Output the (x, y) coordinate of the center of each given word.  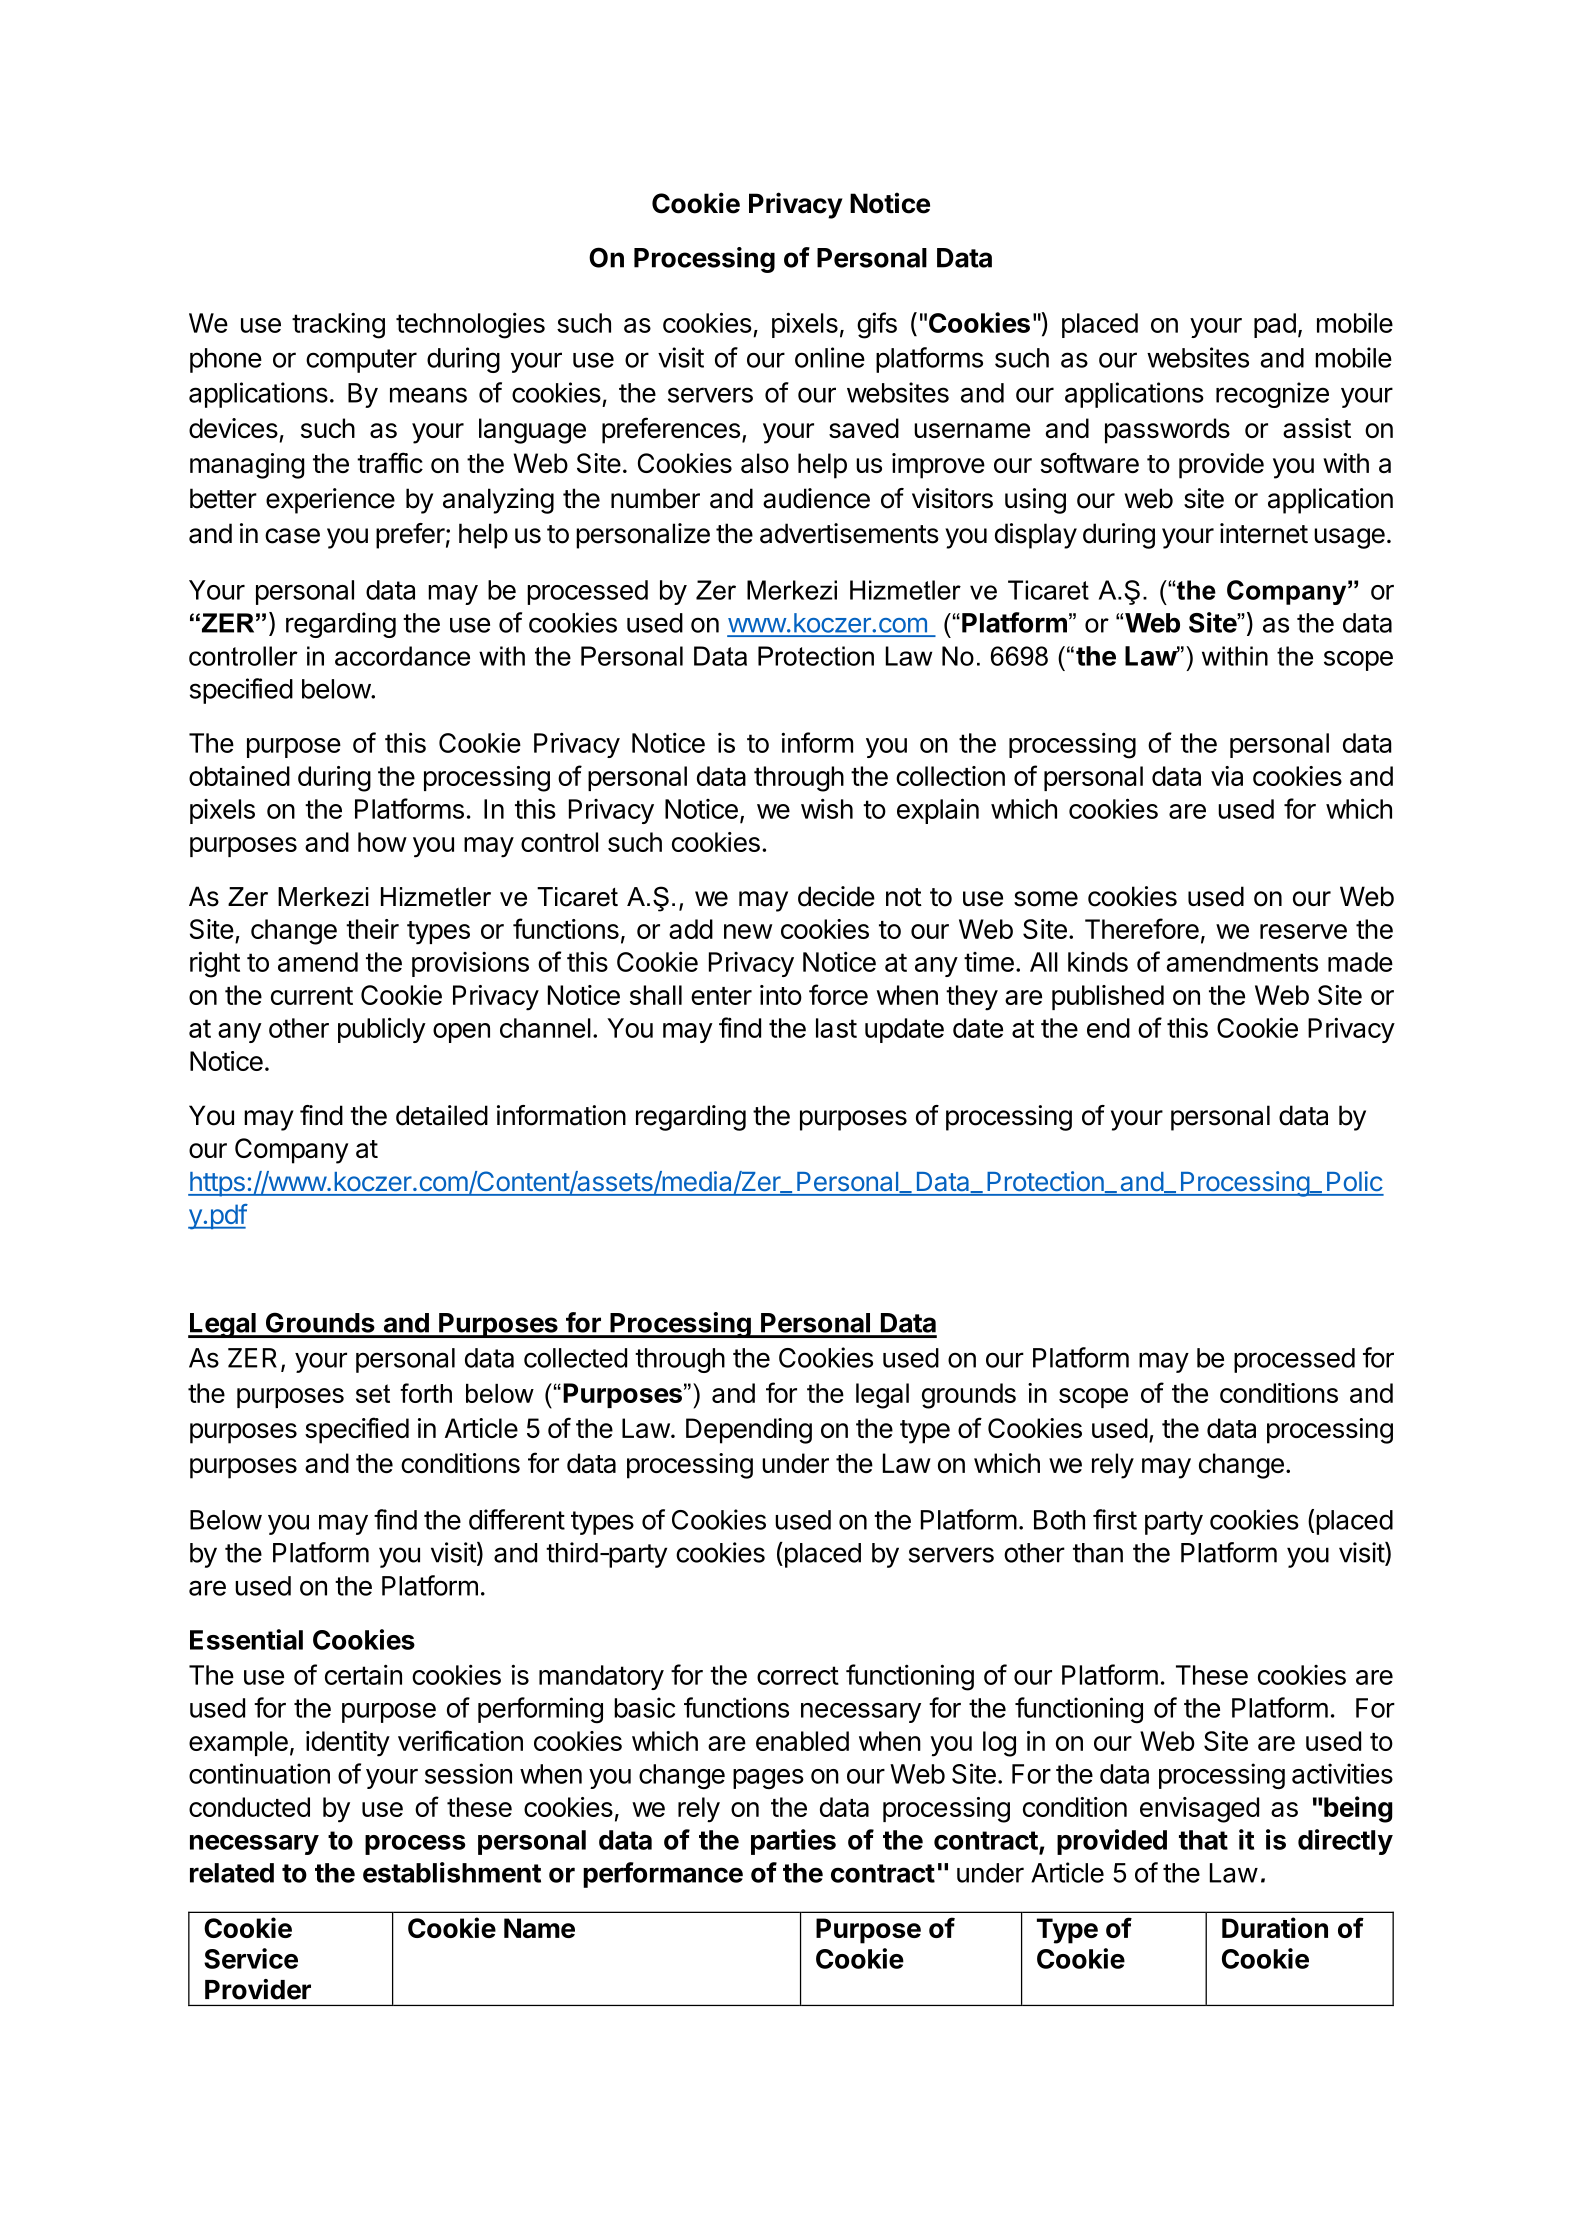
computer (361, 361)
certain (363, 1674)
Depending (749, 1431)
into (781, 995)
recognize (1272, 395)
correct (798, 1675)
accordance (402, 656)
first (1115, 1519)
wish (827, 808)
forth (426, 1393)
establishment (452, 1872)
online (830, 357)
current (312, 996)
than (1098, 1553)
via (1227, 776)
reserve (1303, 931)
